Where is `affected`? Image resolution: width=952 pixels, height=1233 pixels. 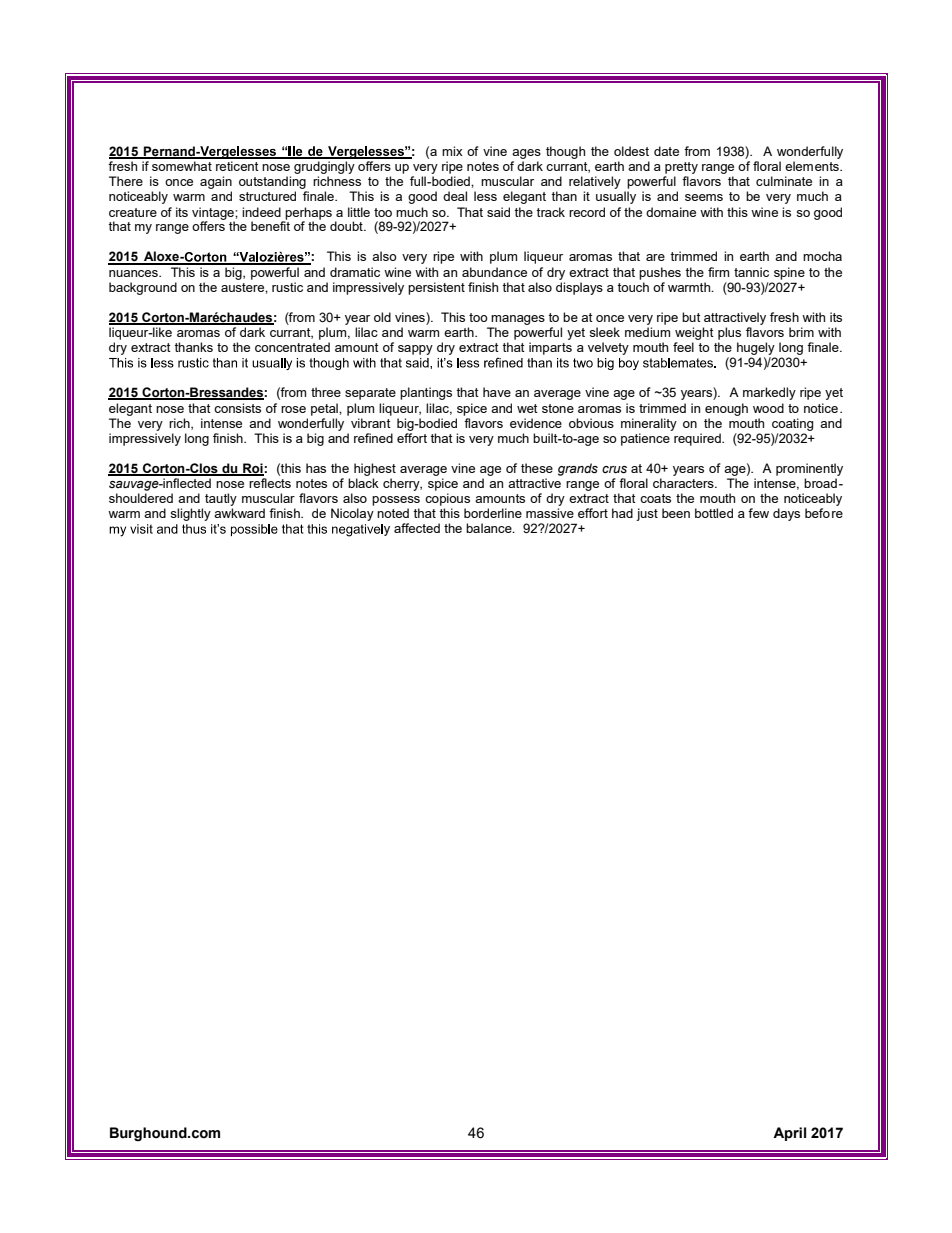 affected is located at coordinates (417, 528).
